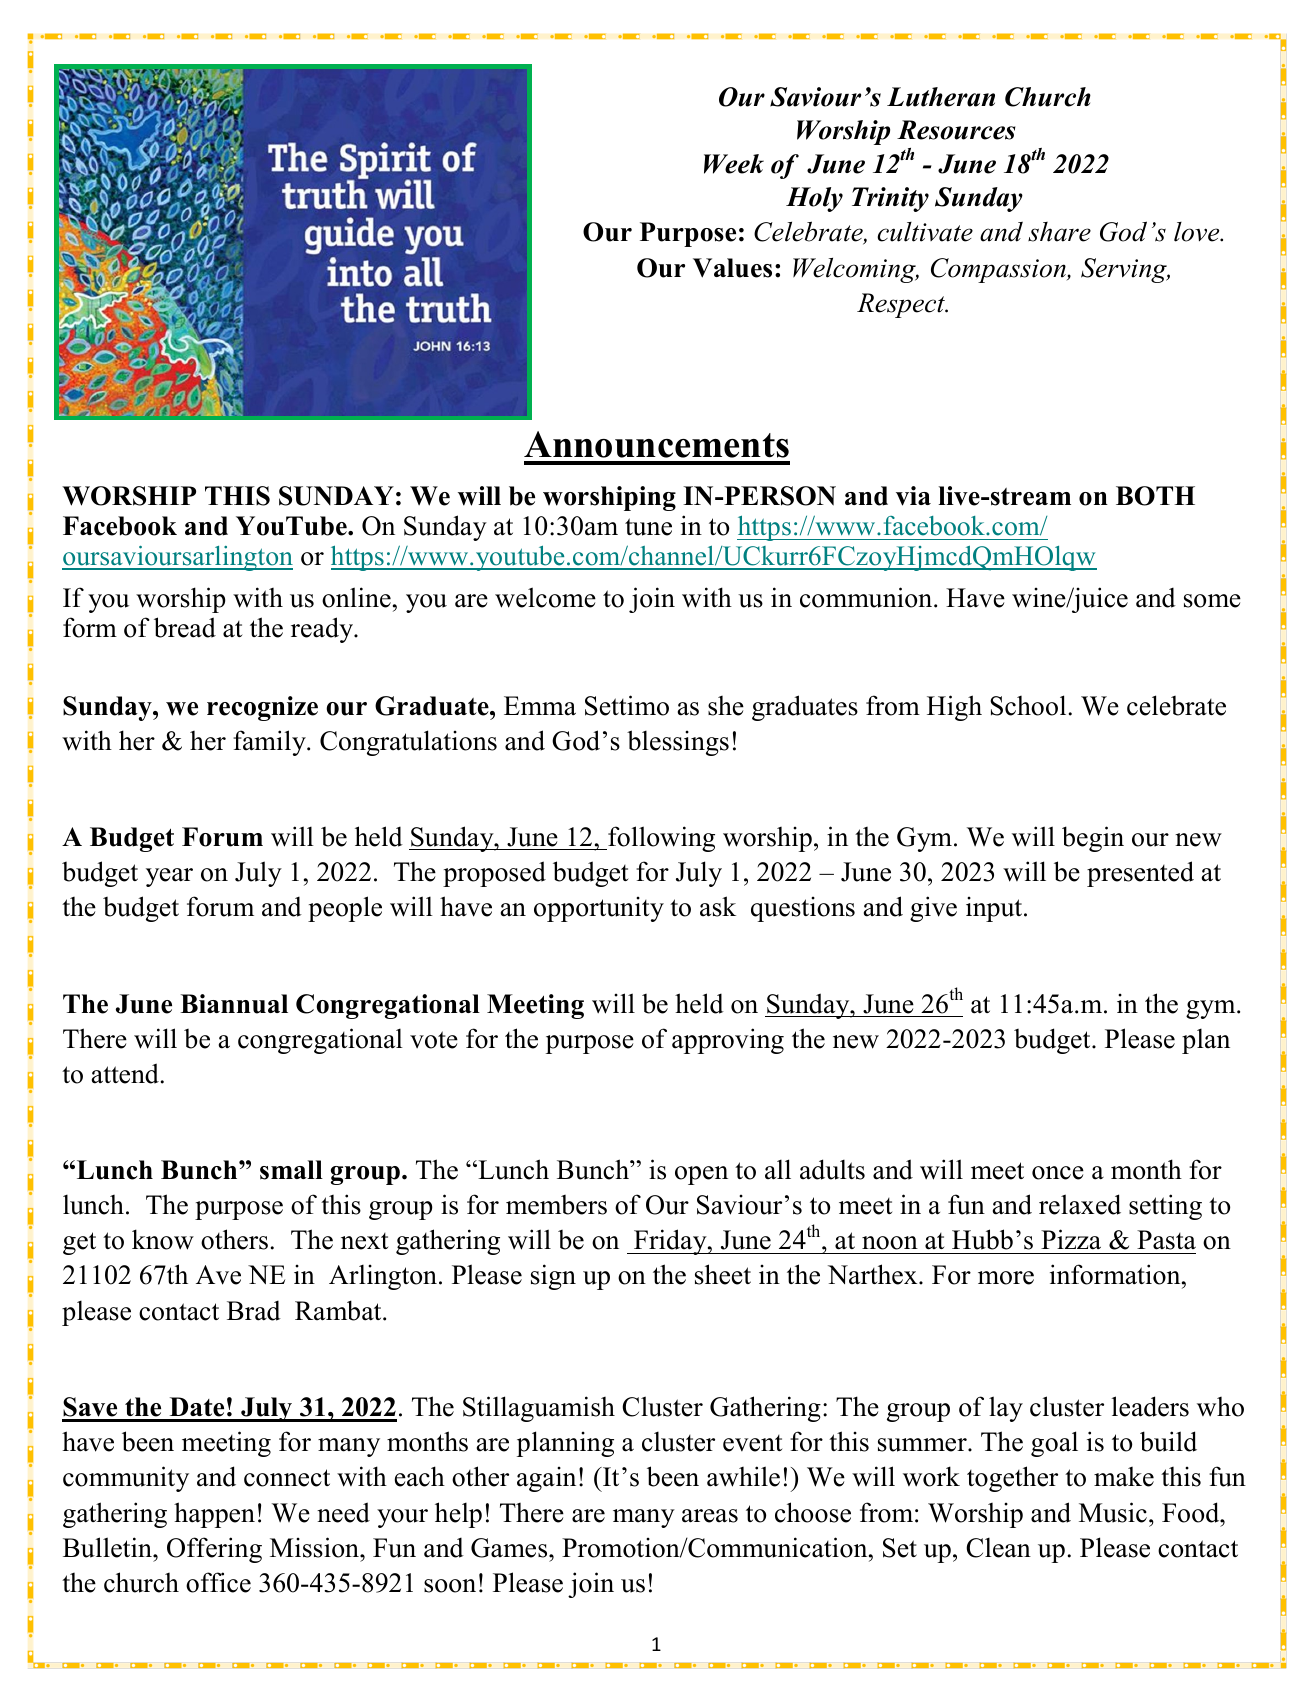 Image resolution: width=1314 pixels, height=1701 pixels. Describe the element at coordinates (814, 199) in the screenshot. I see `Holy` at that location.
